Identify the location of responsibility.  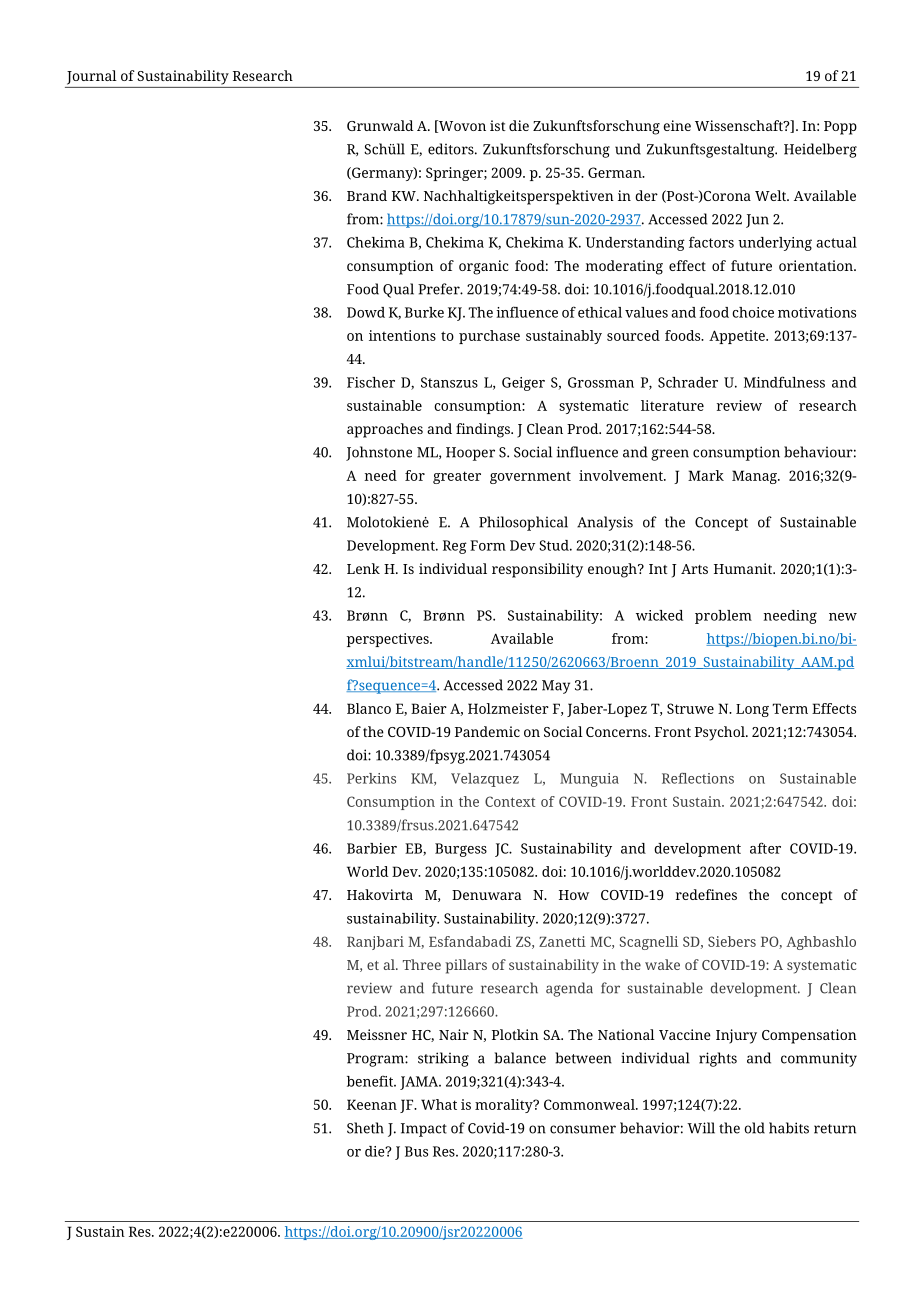
(537, 570).
